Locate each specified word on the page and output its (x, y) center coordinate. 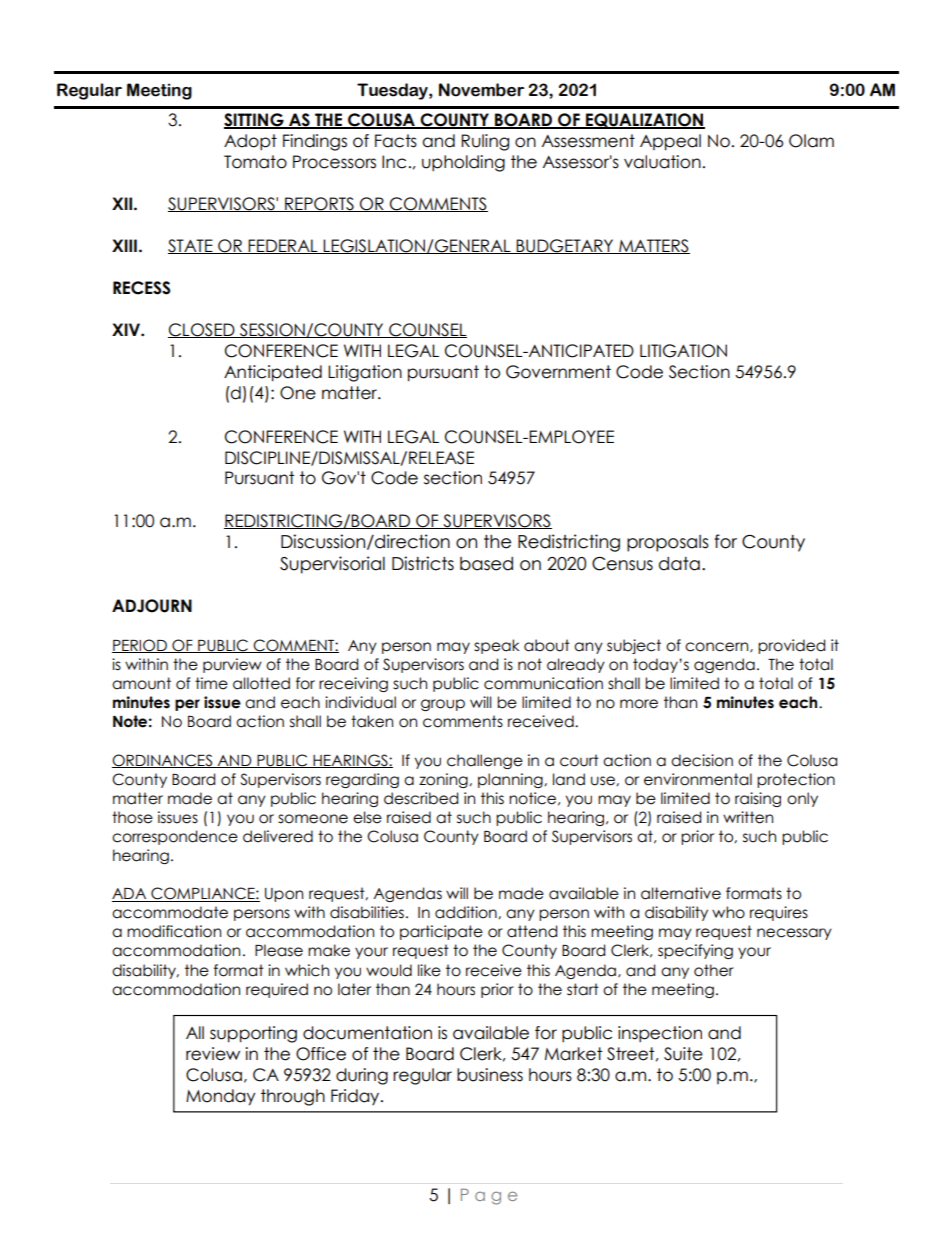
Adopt (250, 142)
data (679, 564)
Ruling (485, 142)
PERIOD (140, 646)
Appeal (670, 142)
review (213, 1054)
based (486, 564)
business (490, 1075)
